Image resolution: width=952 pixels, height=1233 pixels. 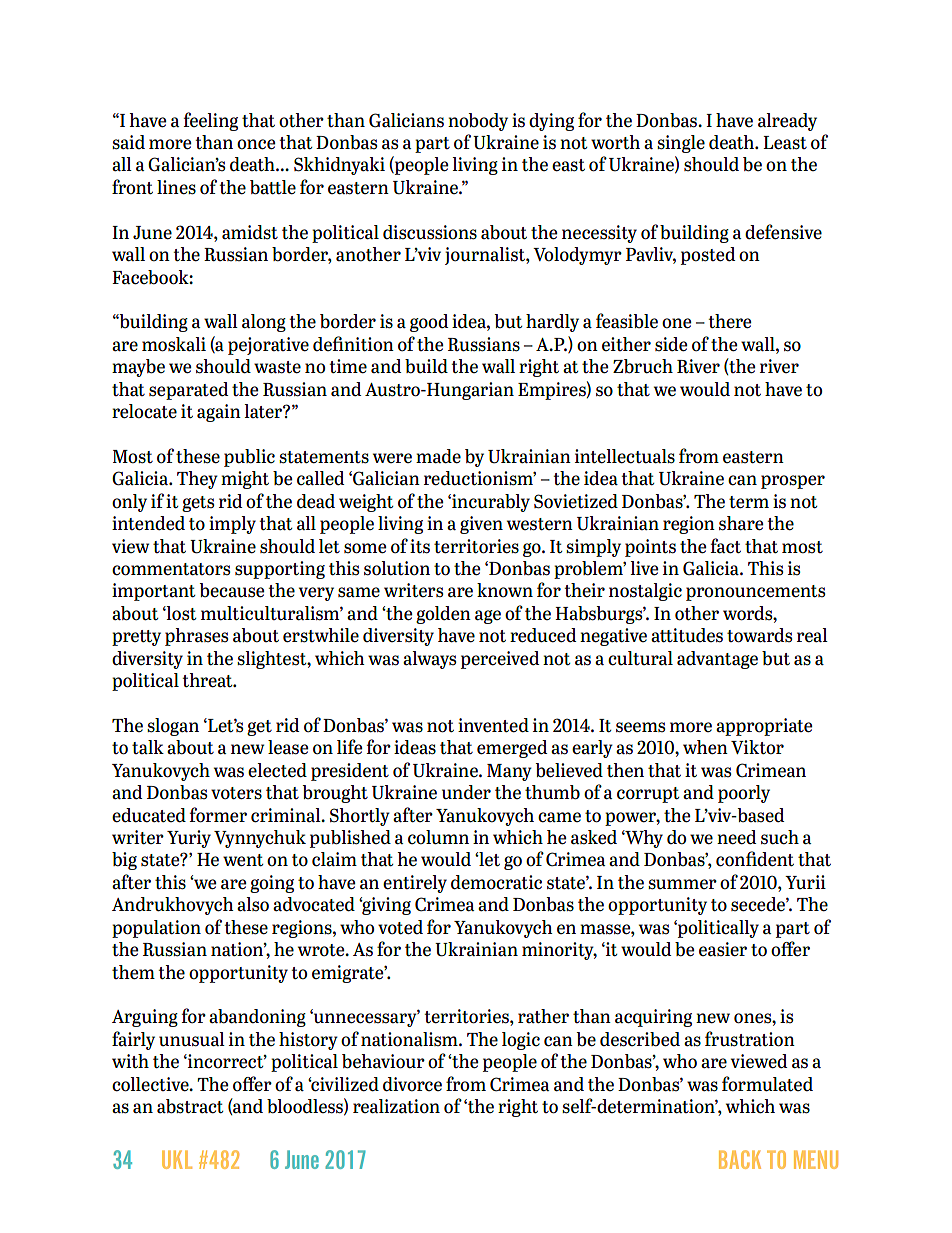 I want to click on divorce, so click(x=412, y=1084).
